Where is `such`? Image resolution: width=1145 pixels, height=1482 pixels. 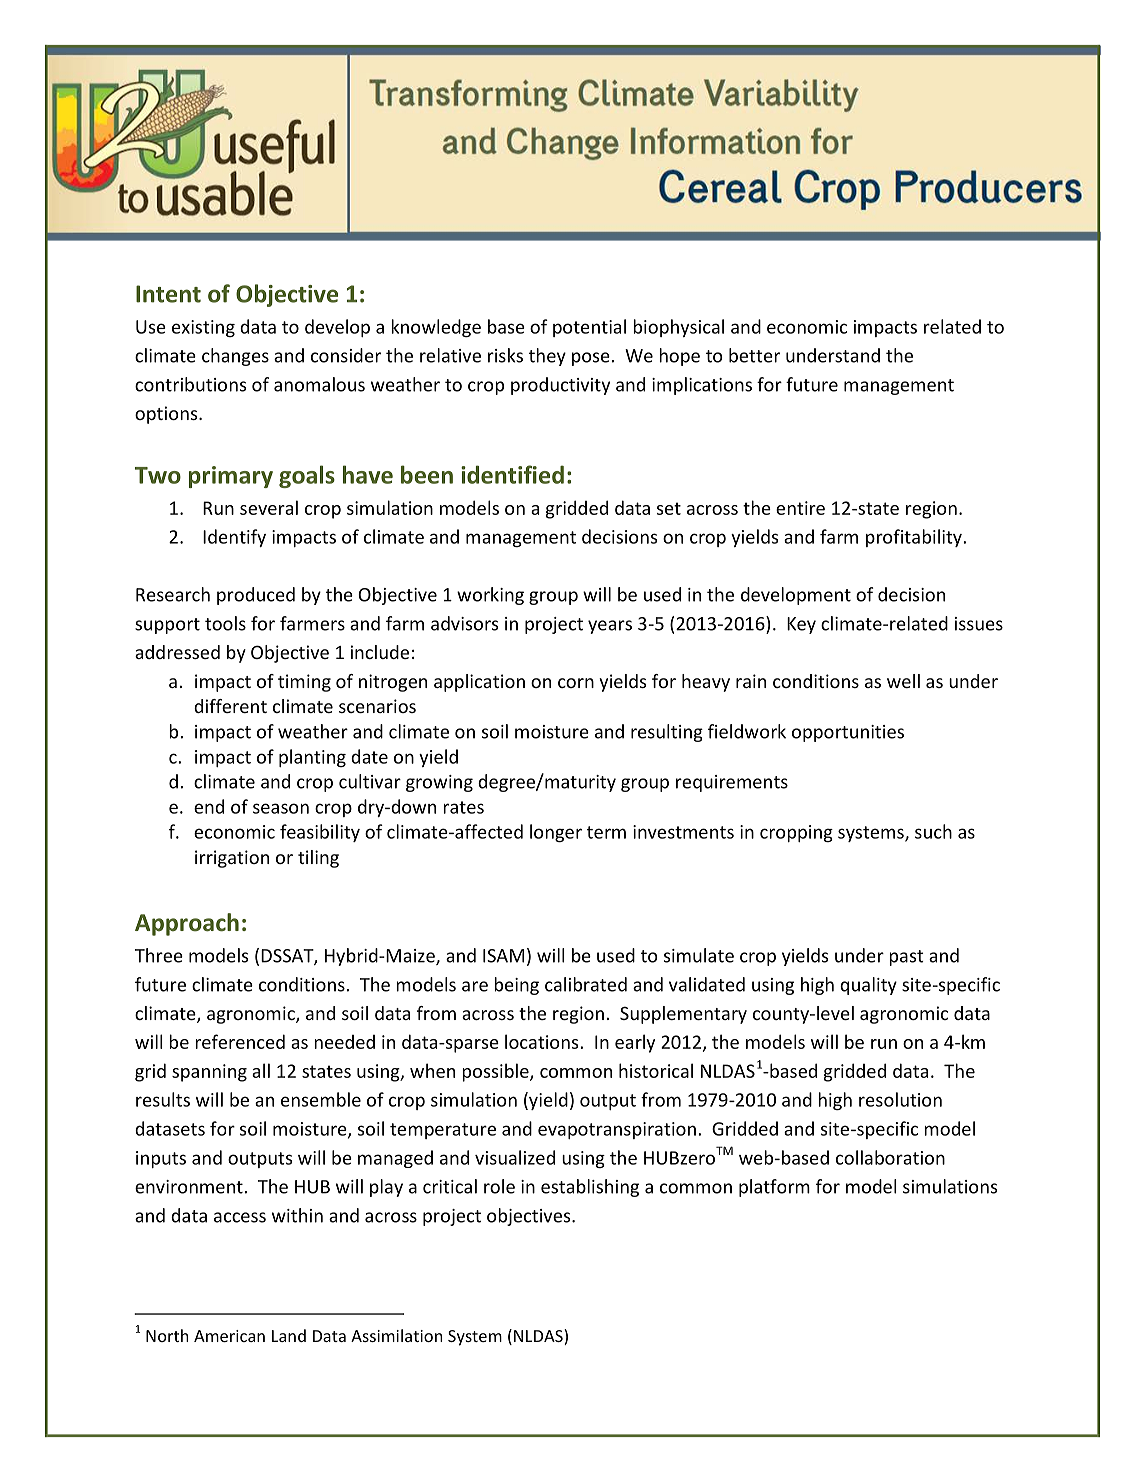 such is located at coordinates (933, 831).
